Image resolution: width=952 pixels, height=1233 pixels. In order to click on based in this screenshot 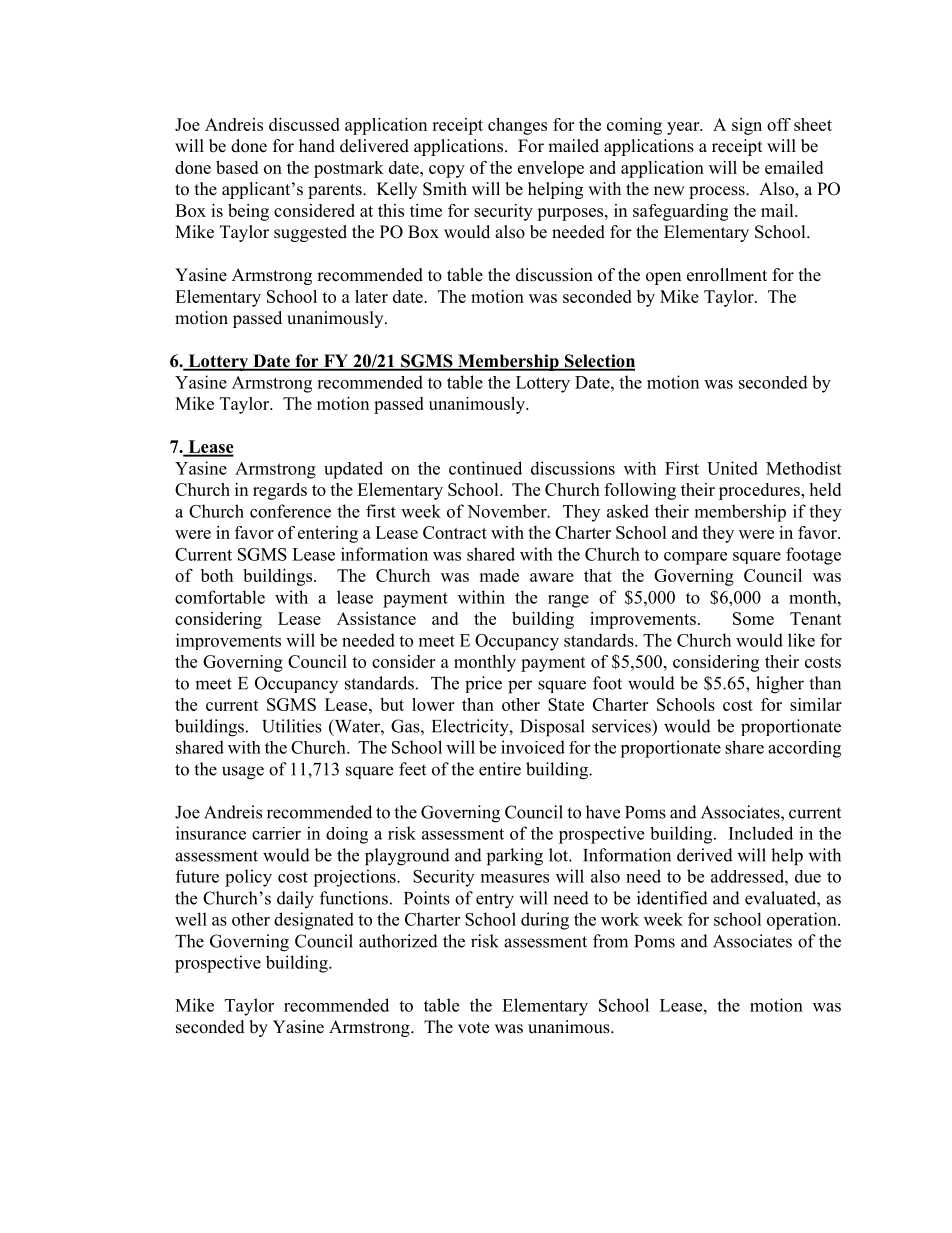, I will do `click(237, 167)`.
